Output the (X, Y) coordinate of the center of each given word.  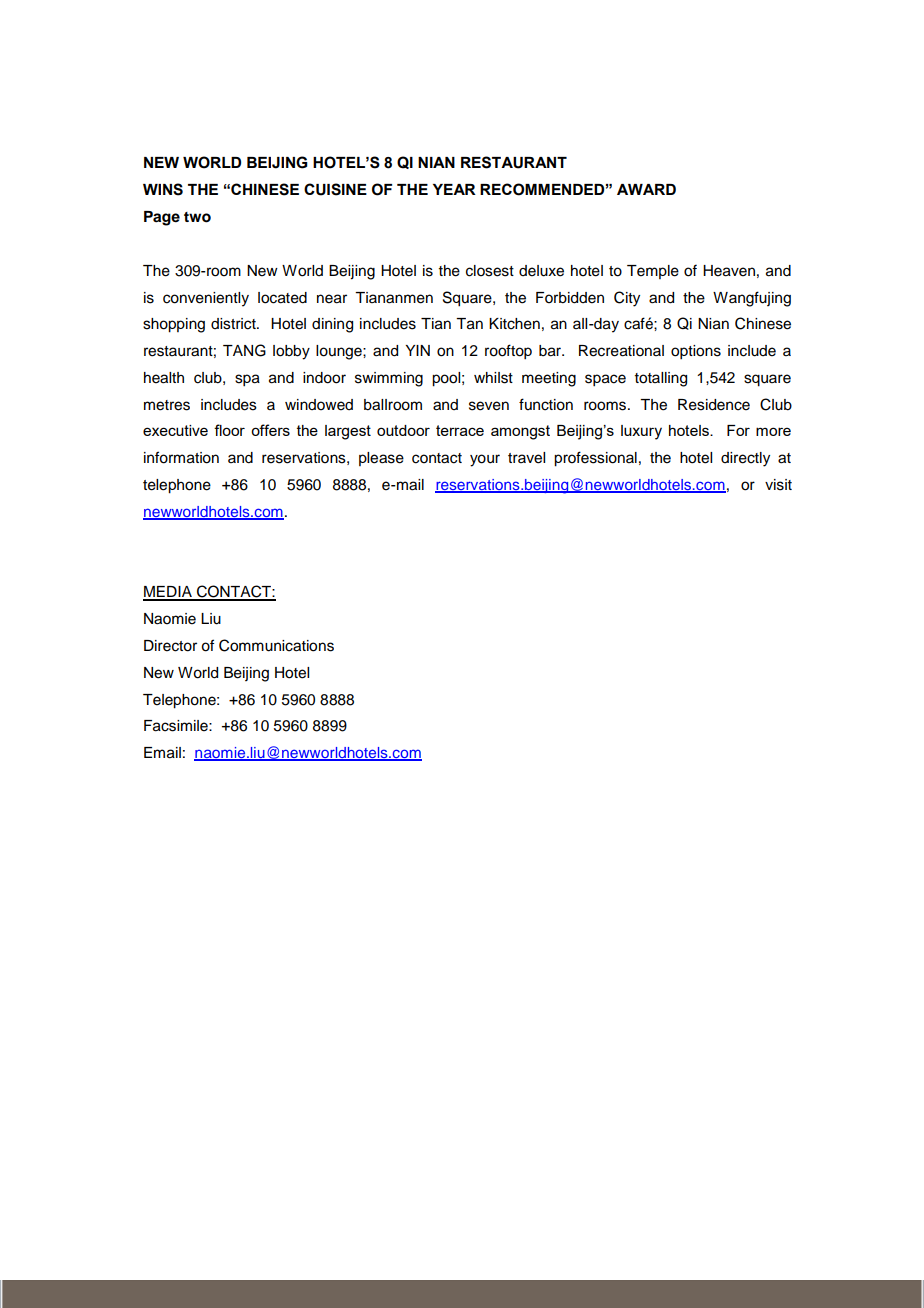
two (197, 217)
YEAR (454, 189)
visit (778, 485)
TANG (244, 350)
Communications (276, 645)
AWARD (646, 189)
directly (745, 459)
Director (170, 646)
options (696, 352)
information (181, 457)
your (485, 460)
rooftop (508, 352)
